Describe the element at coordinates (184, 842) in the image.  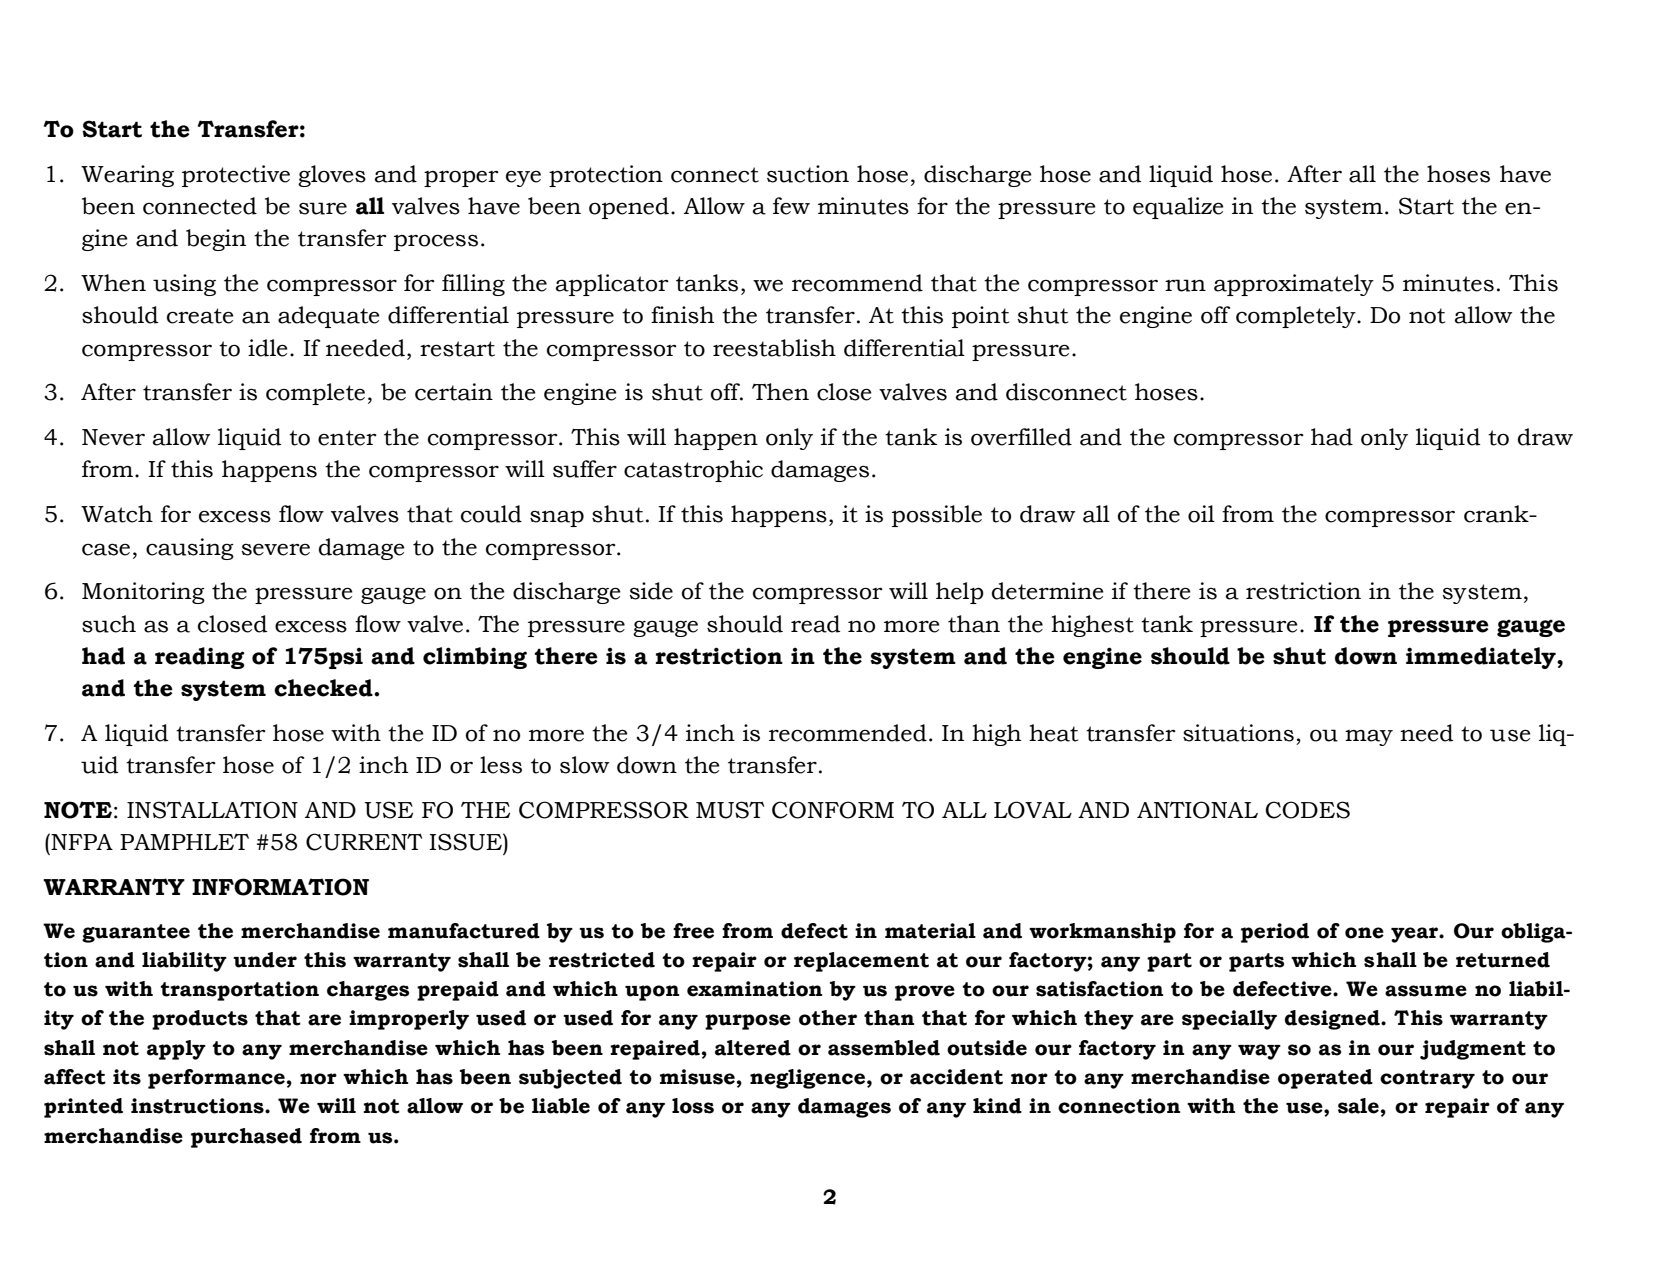
I see `PAMPHLET` at that location.
